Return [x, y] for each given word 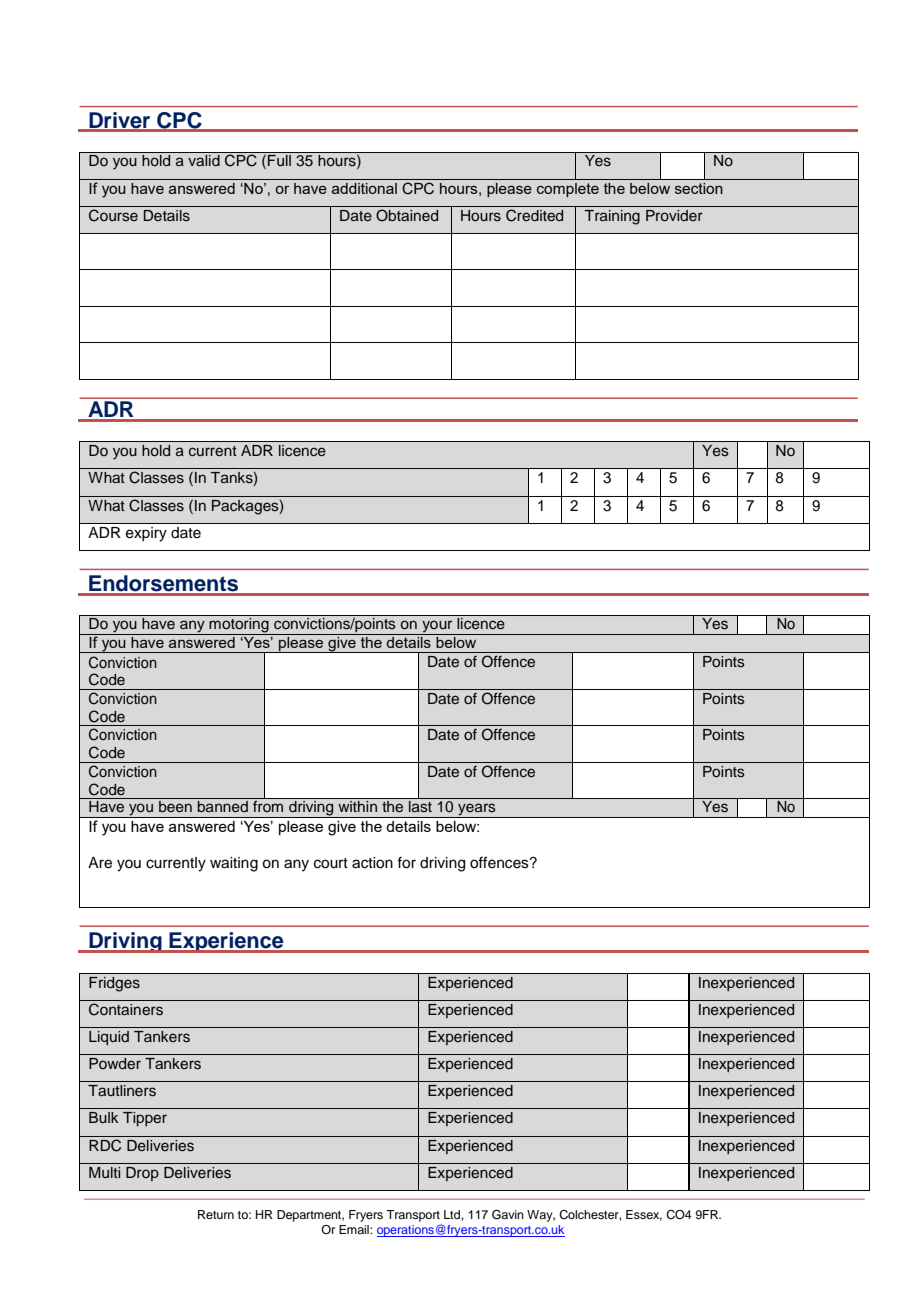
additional [364, 188]
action [372, 863]
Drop [142, 1174]
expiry [146, 534]
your [437, 627]
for [406, 863]
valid [204, 160]
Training [612, 217]
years [477, 810]
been [175, 807]
